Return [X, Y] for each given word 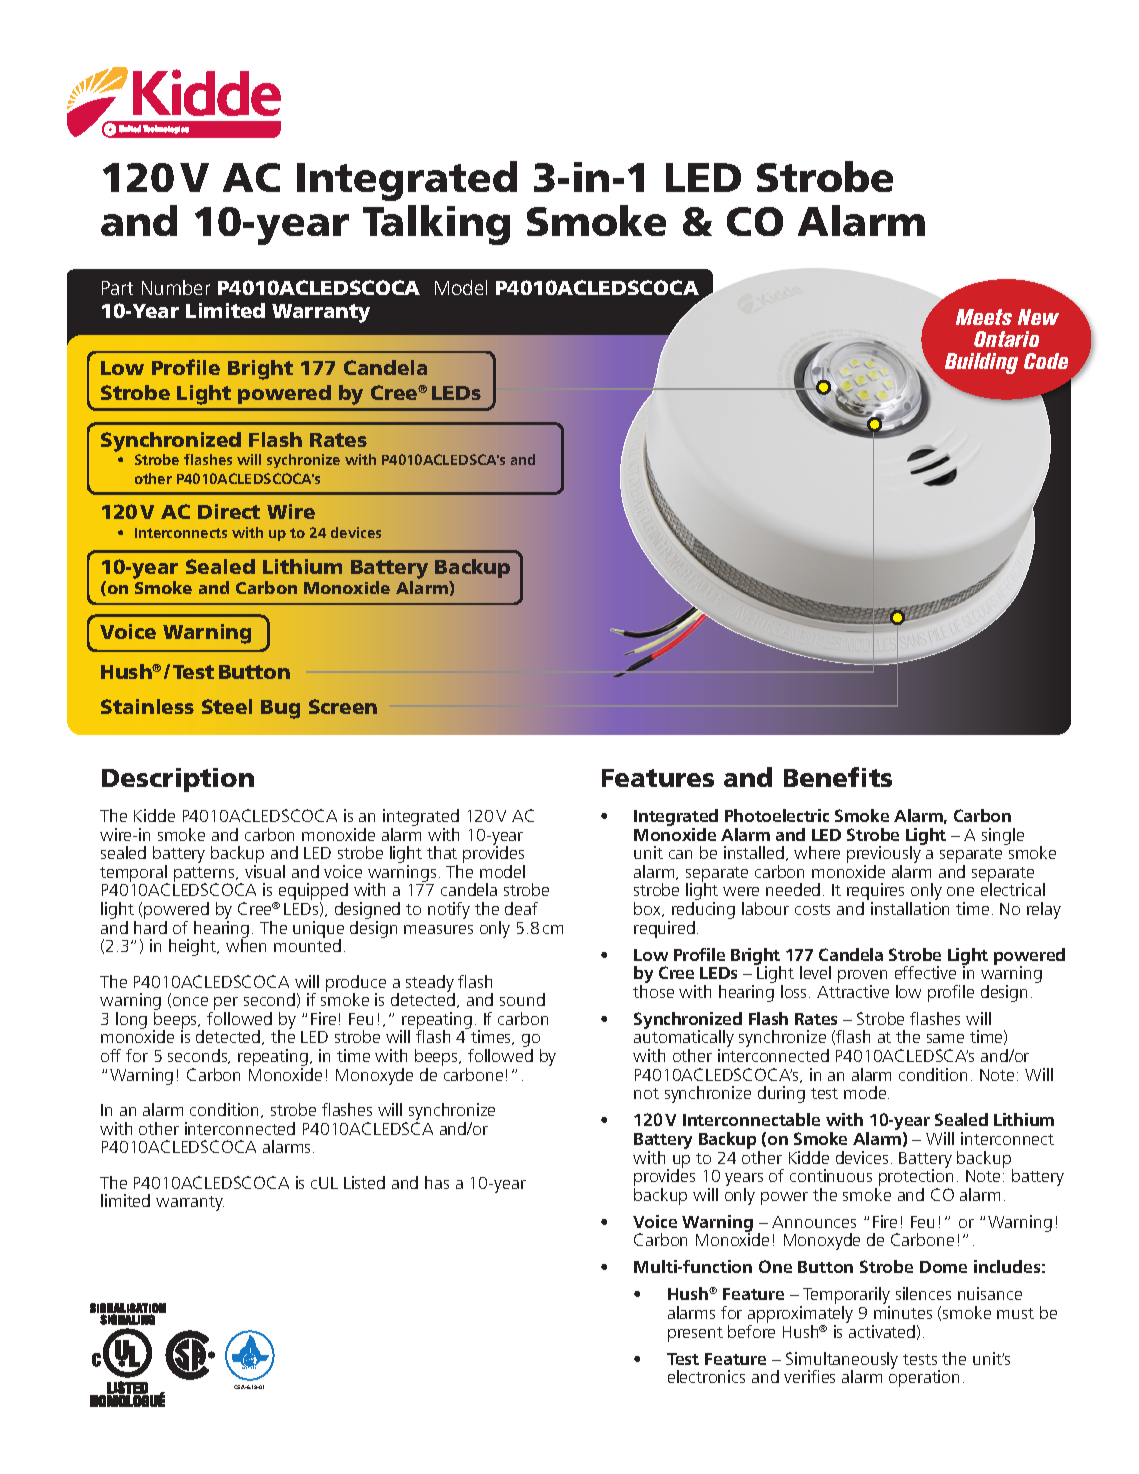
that [442, 852]
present [695, 1334]
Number [176, 287]
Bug [280, 709]
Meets [984, 317]
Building [981, 363]
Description [178, 780]
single [1003, 836]
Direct [229, 511]
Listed [364, 1182]
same [945, 1038]
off [111, 1055]
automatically [684, 1039]
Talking [436, 225]
